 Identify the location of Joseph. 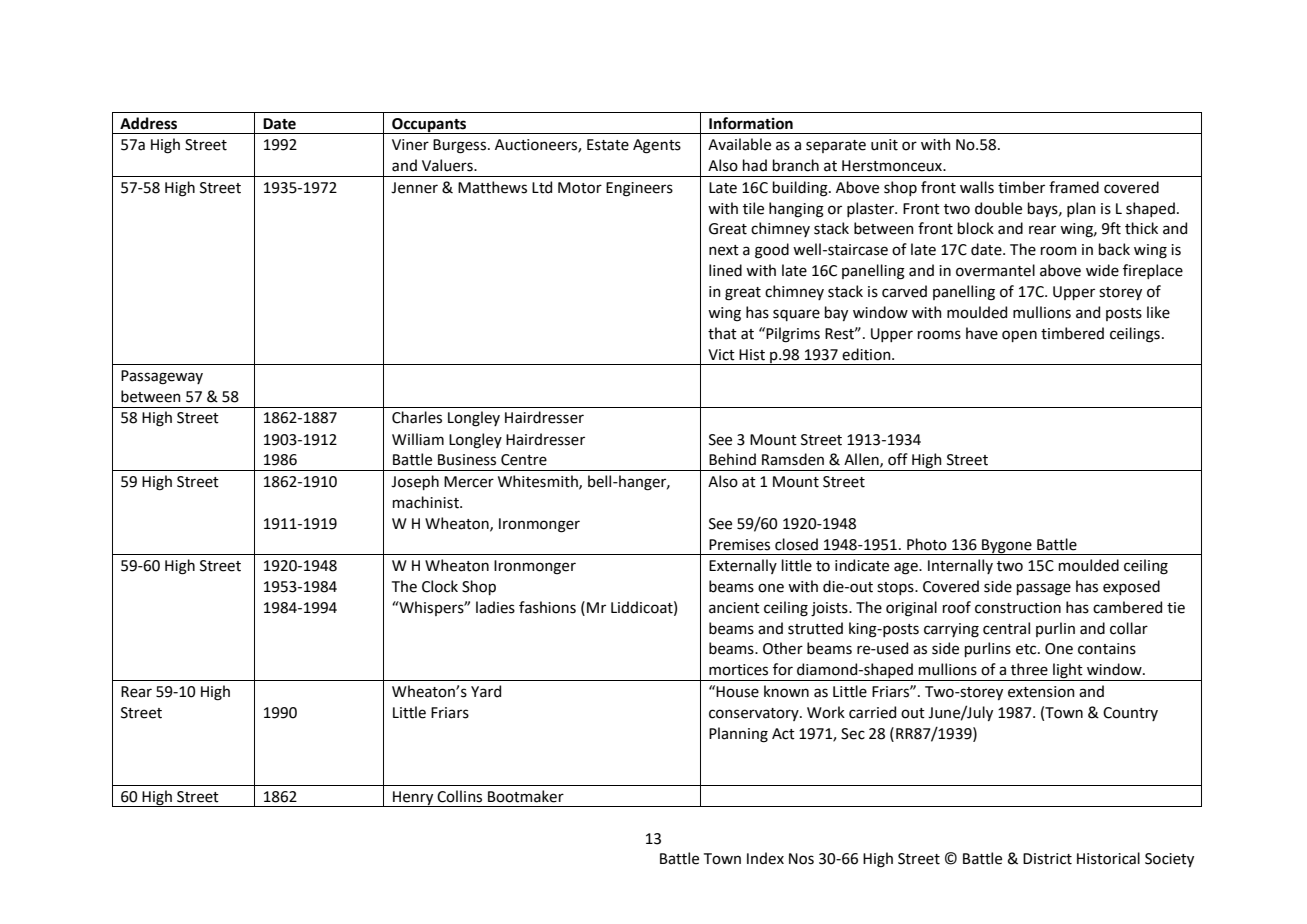
(415, 482).
